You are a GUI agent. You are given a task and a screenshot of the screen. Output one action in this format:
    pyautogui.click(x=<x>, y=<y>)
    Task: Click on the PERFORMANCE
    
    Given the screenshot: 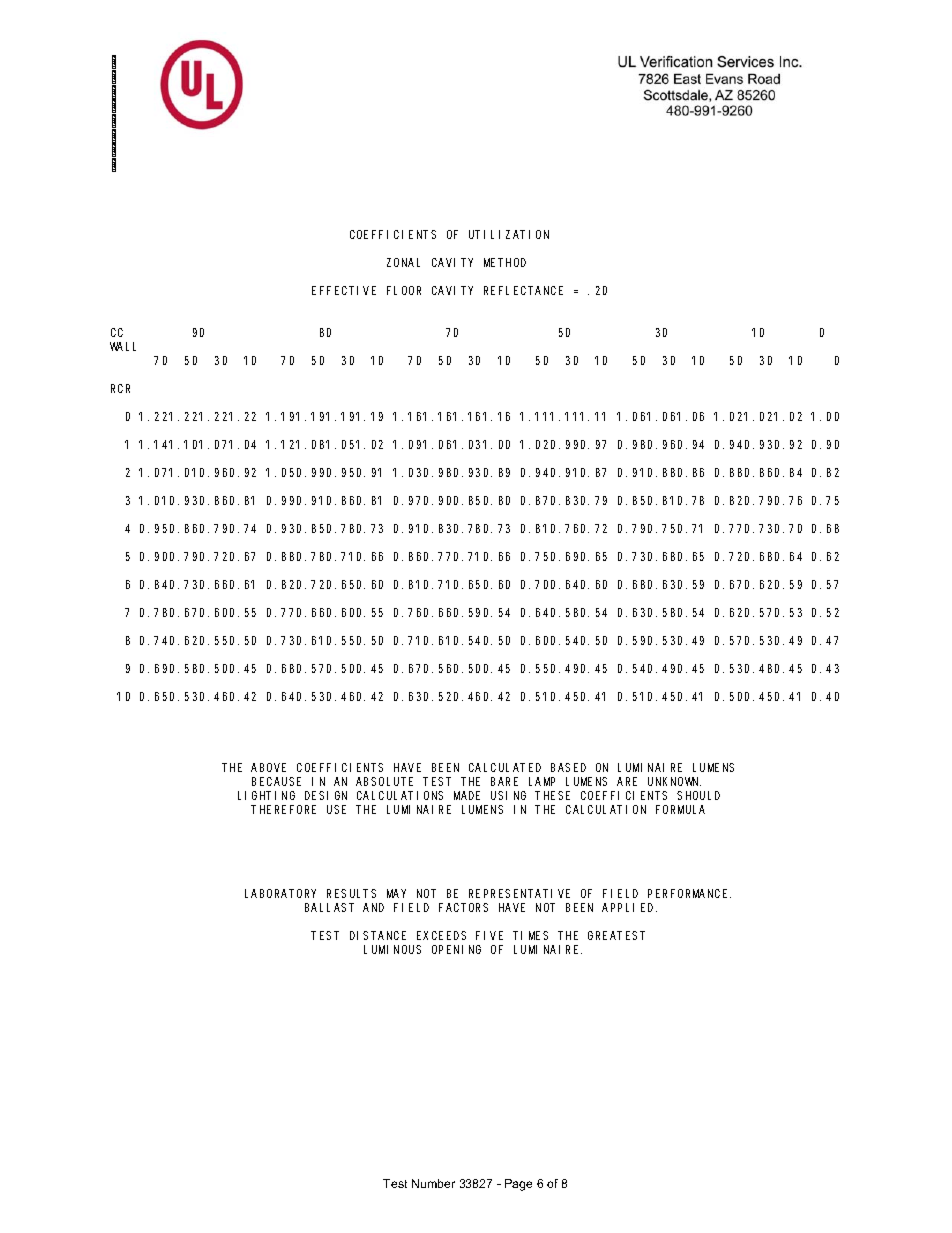 What is the action you would take?
    pyautogui.click(x=689, y=893)
